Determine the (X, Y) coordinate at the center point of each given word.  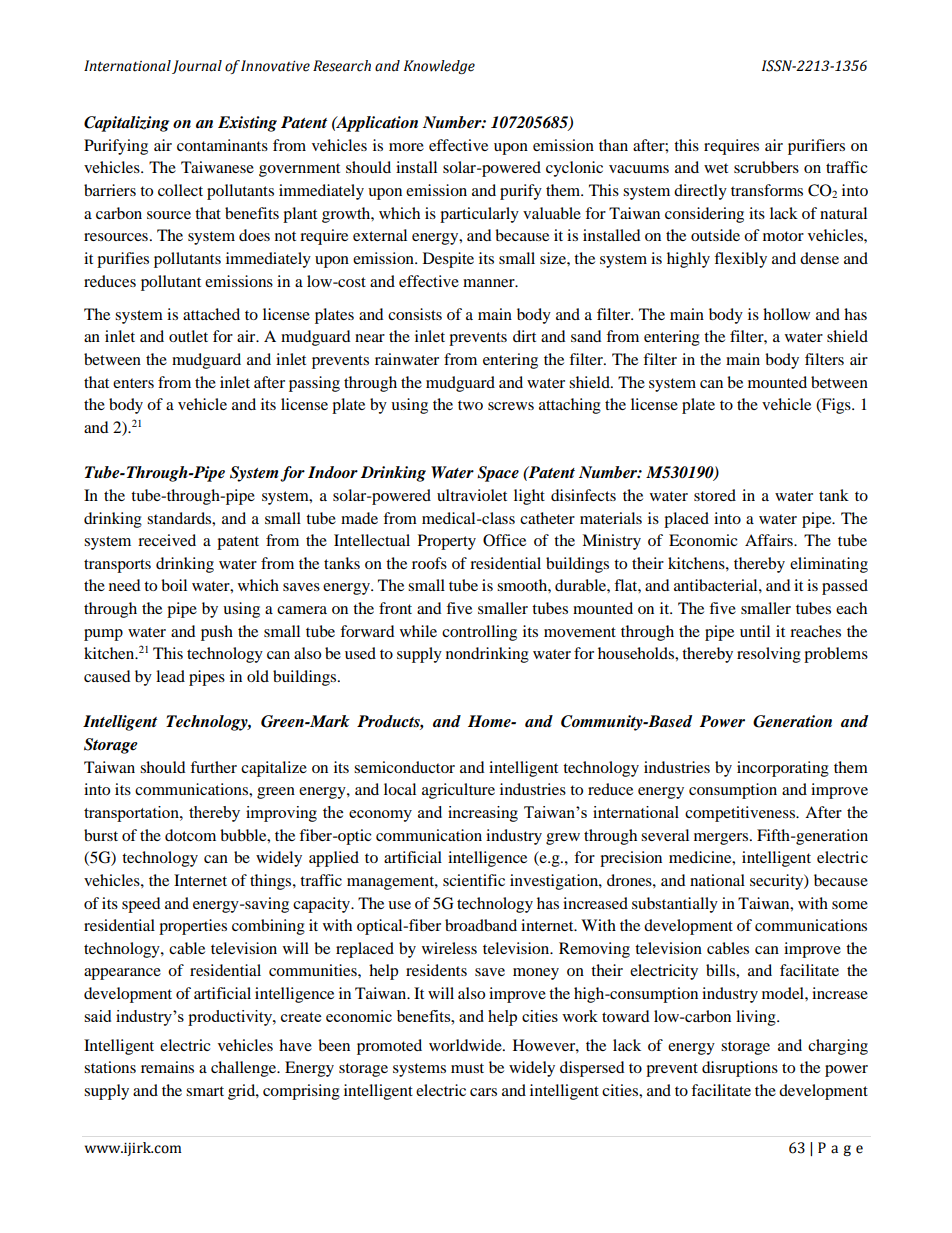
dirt (524, 336)
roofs (429, 563)
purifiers (816, 147)
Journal (197, 67)
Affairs (770, 540)
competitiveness (741, 814)
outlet (188, 336)
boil (174, 585)
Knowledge (439, 67)
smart (205, 1091)
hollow (786, 314)
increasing (483, 814)
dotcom (190, 835)
